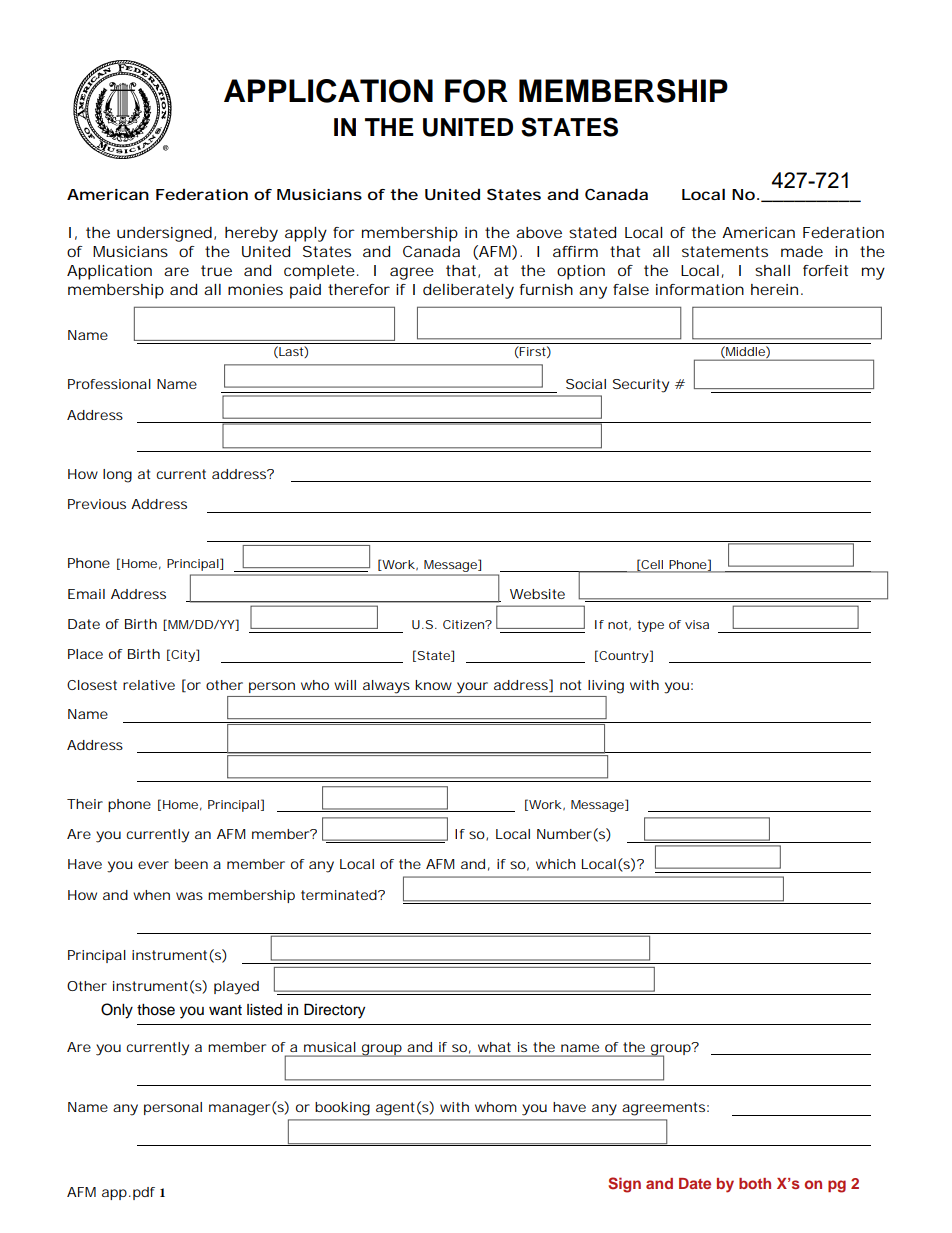 This image has width=952, height=1233. What do you see at coordinates (468, 291) in the image?
I see `deliberately` at bounding box center [468, 291].
